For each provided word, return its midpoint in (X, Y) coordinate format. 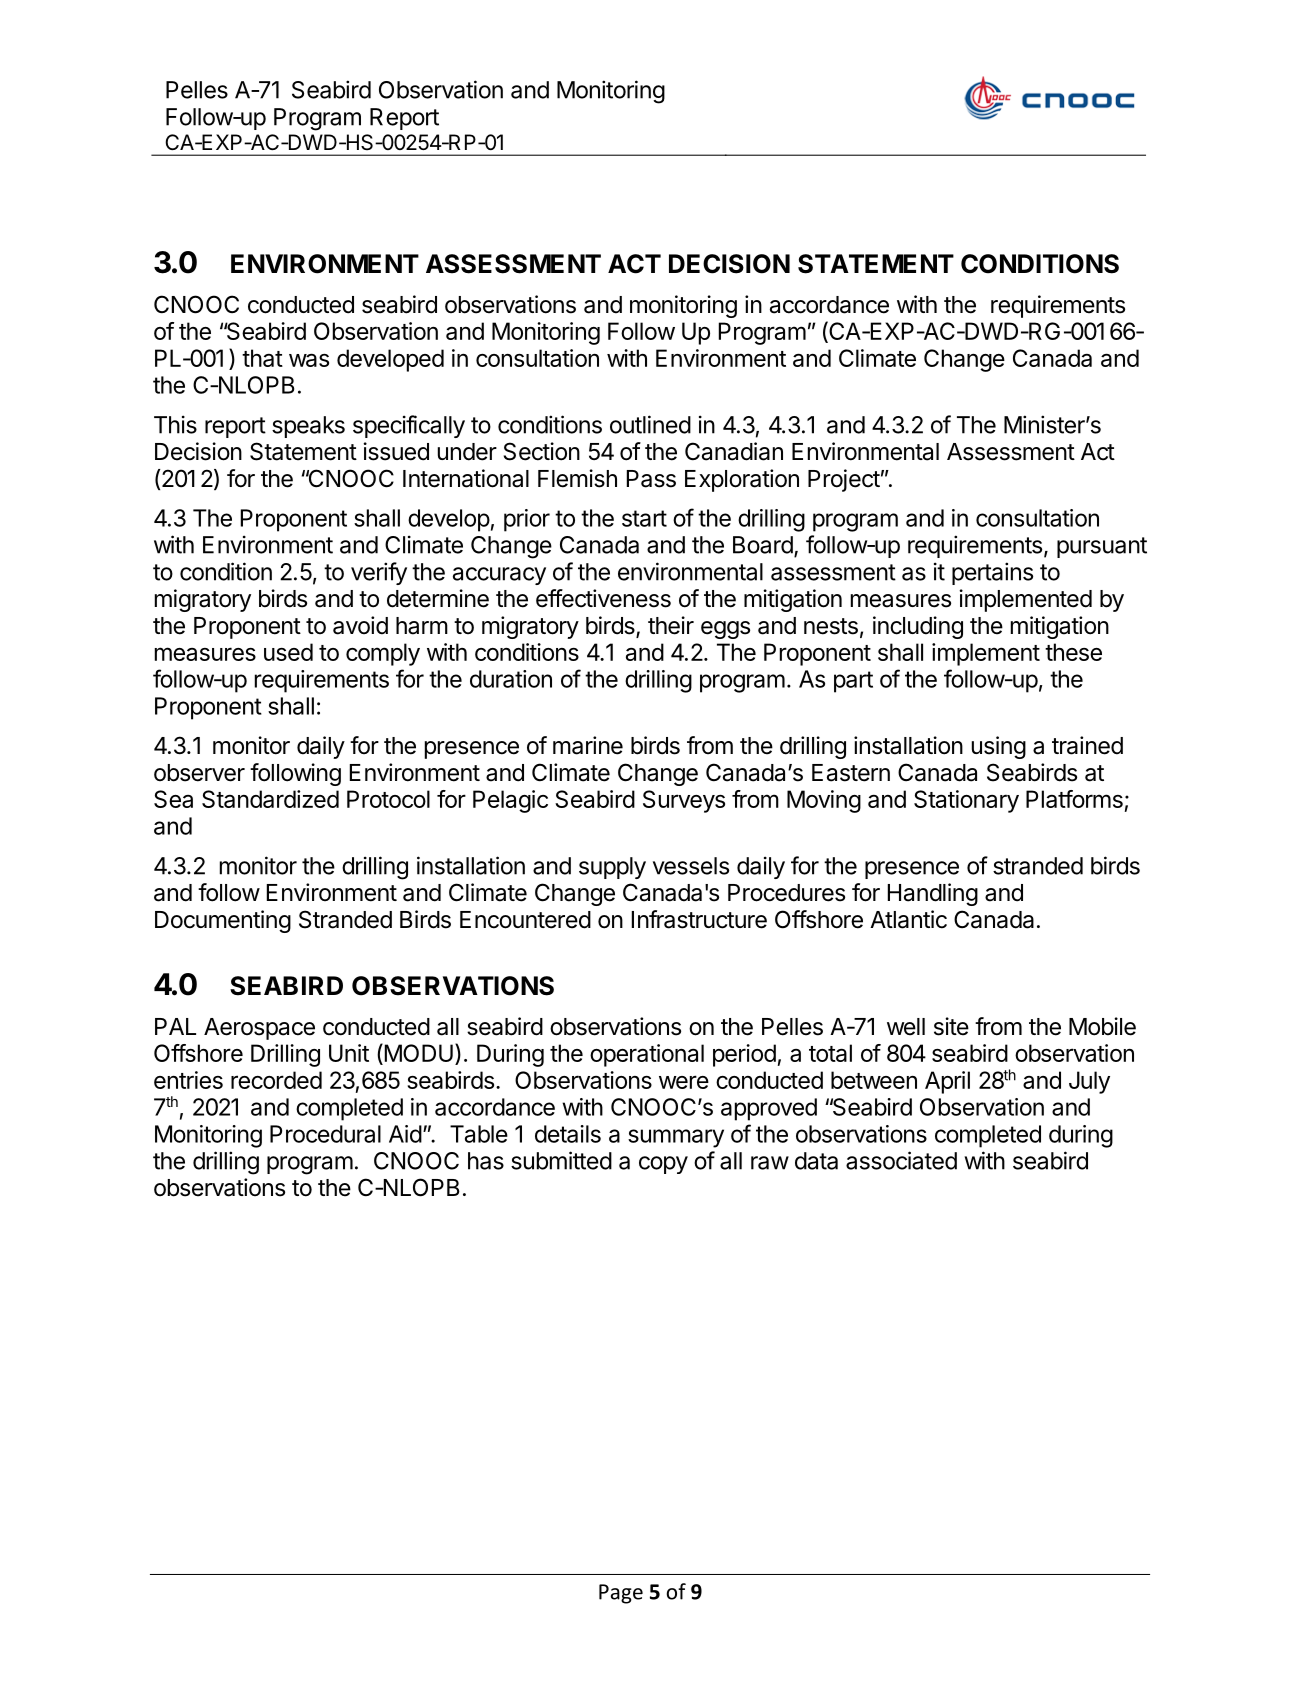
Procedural (325, 1134)
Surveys (684, 801)
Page (621, 1594)
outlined (650, 424)
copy (663, 1165)
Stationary (966, 801)
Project (844, 480)
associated (901, 1160)
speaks (308, 427)
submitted (561, 1160)
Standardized (270, 799)
